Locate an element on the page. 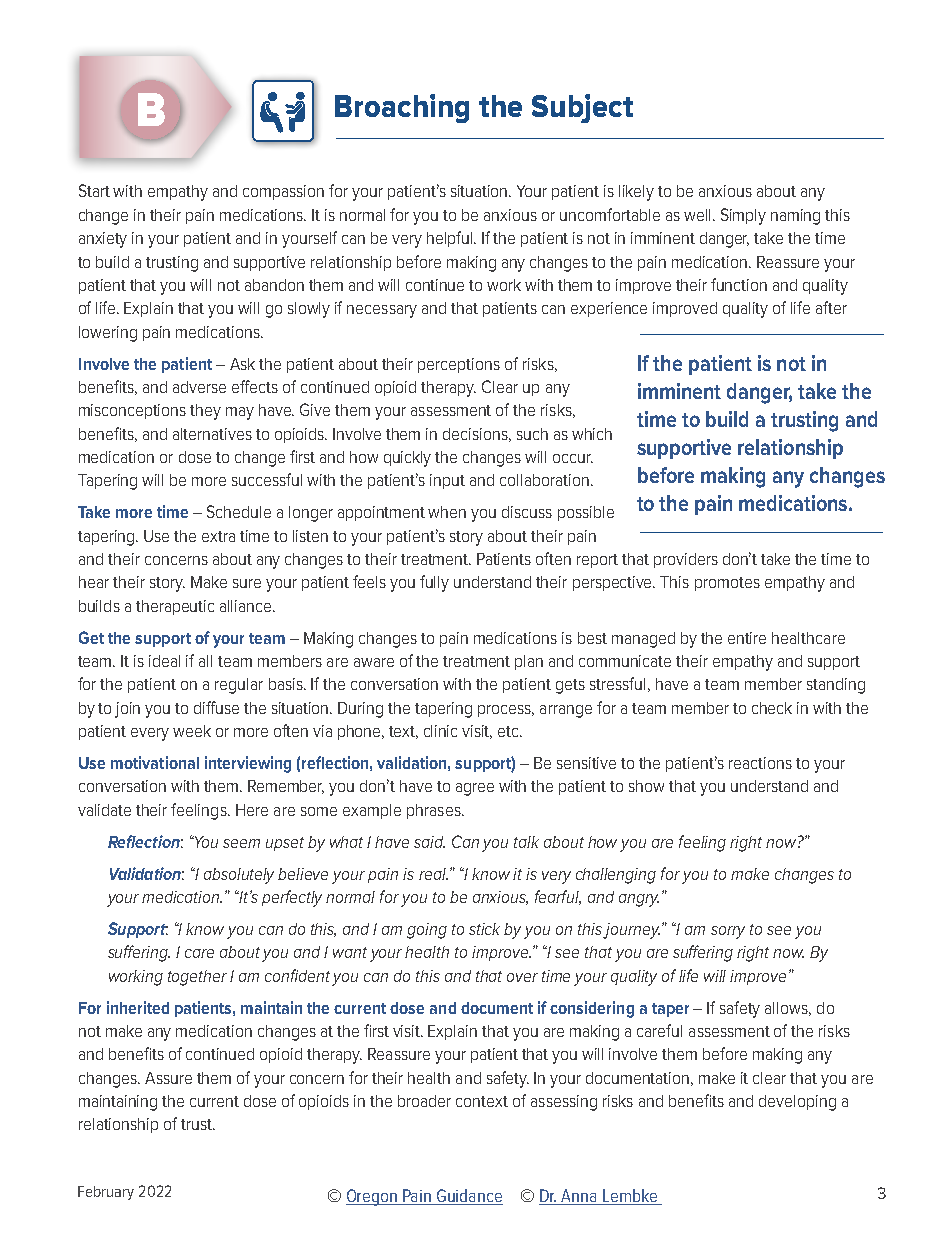 This document has height=1233, width=952. Guidance is located at coordinates (469, 1195).
